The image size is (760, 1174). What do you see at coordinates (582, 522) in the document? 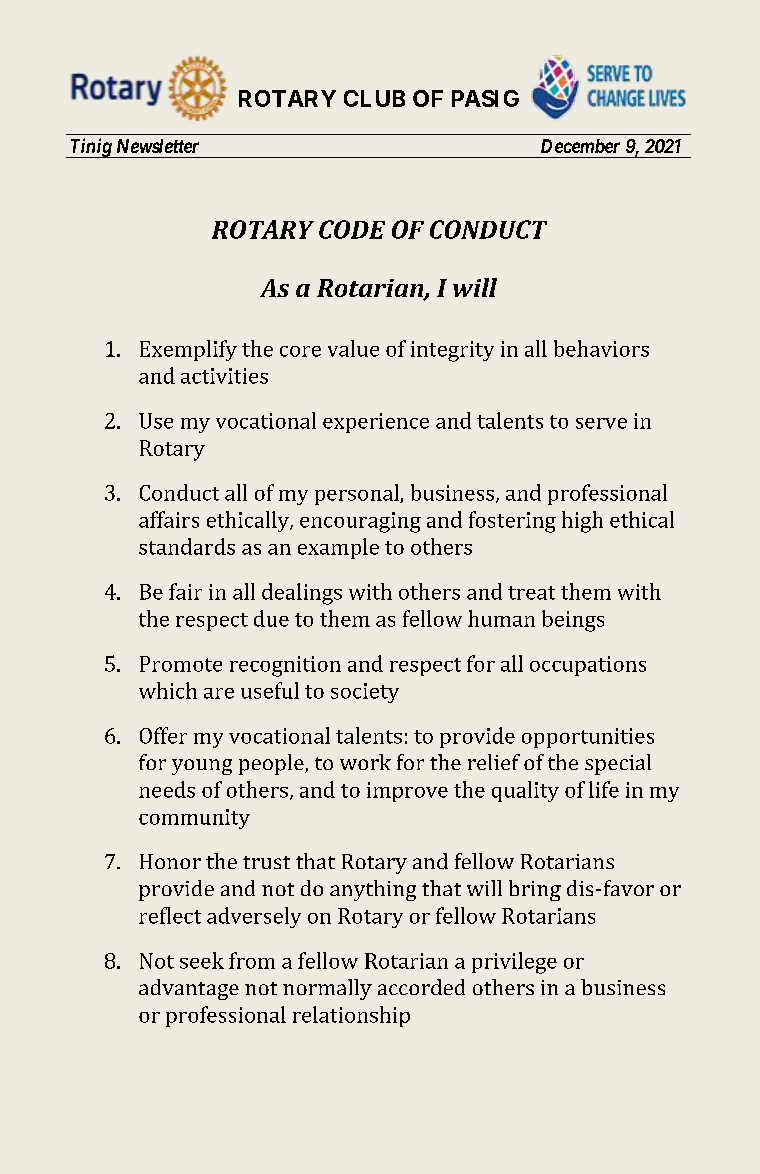
I see `high` at bounding box center [582, 522].
